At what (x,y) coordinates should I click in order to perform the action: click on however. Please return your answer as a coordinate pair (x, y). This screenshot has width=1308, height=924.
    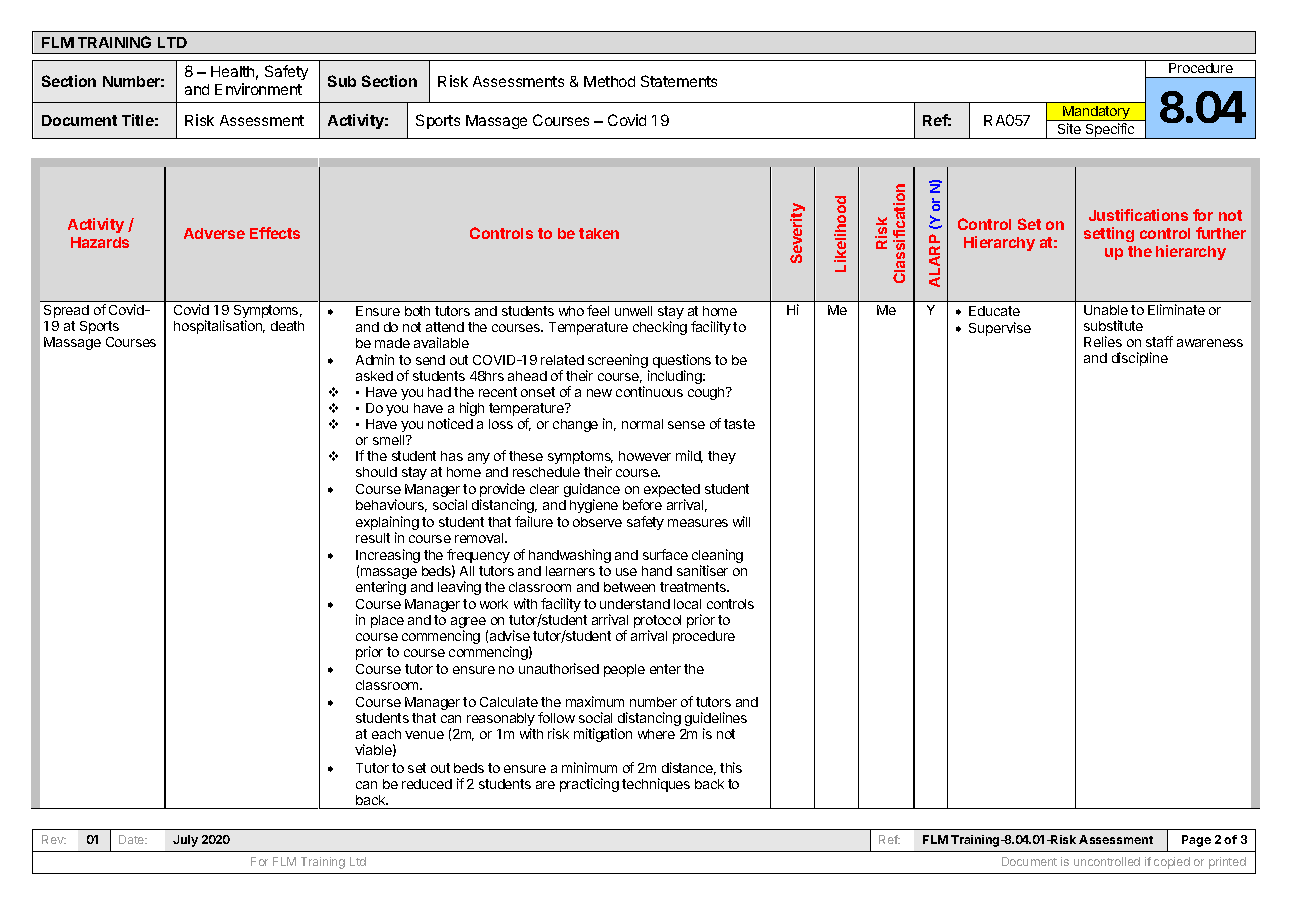
    Looking at the image, I should click on (645, 456).
